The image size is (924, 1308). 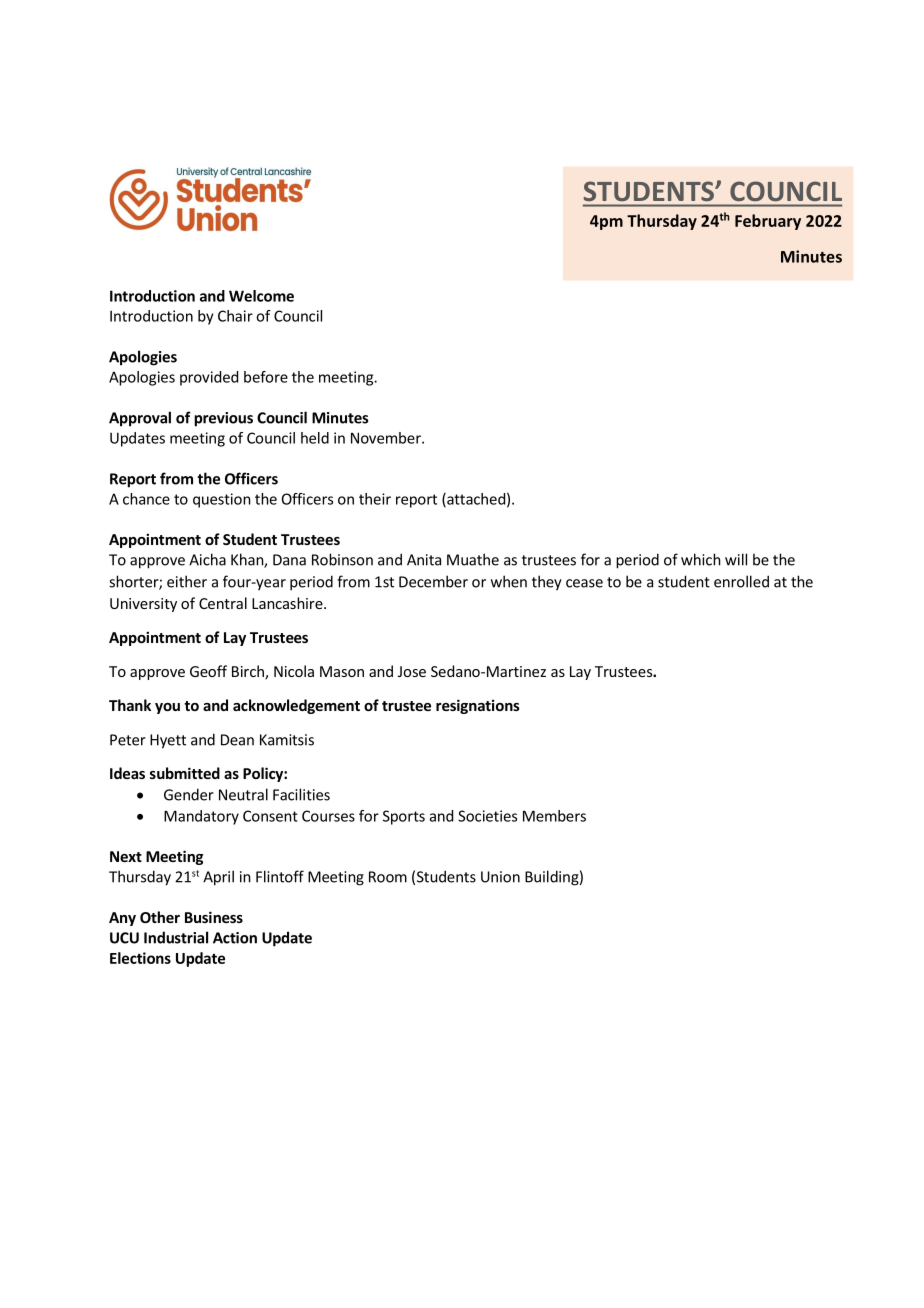 I want to click on February, so click(x=768, y=222).
